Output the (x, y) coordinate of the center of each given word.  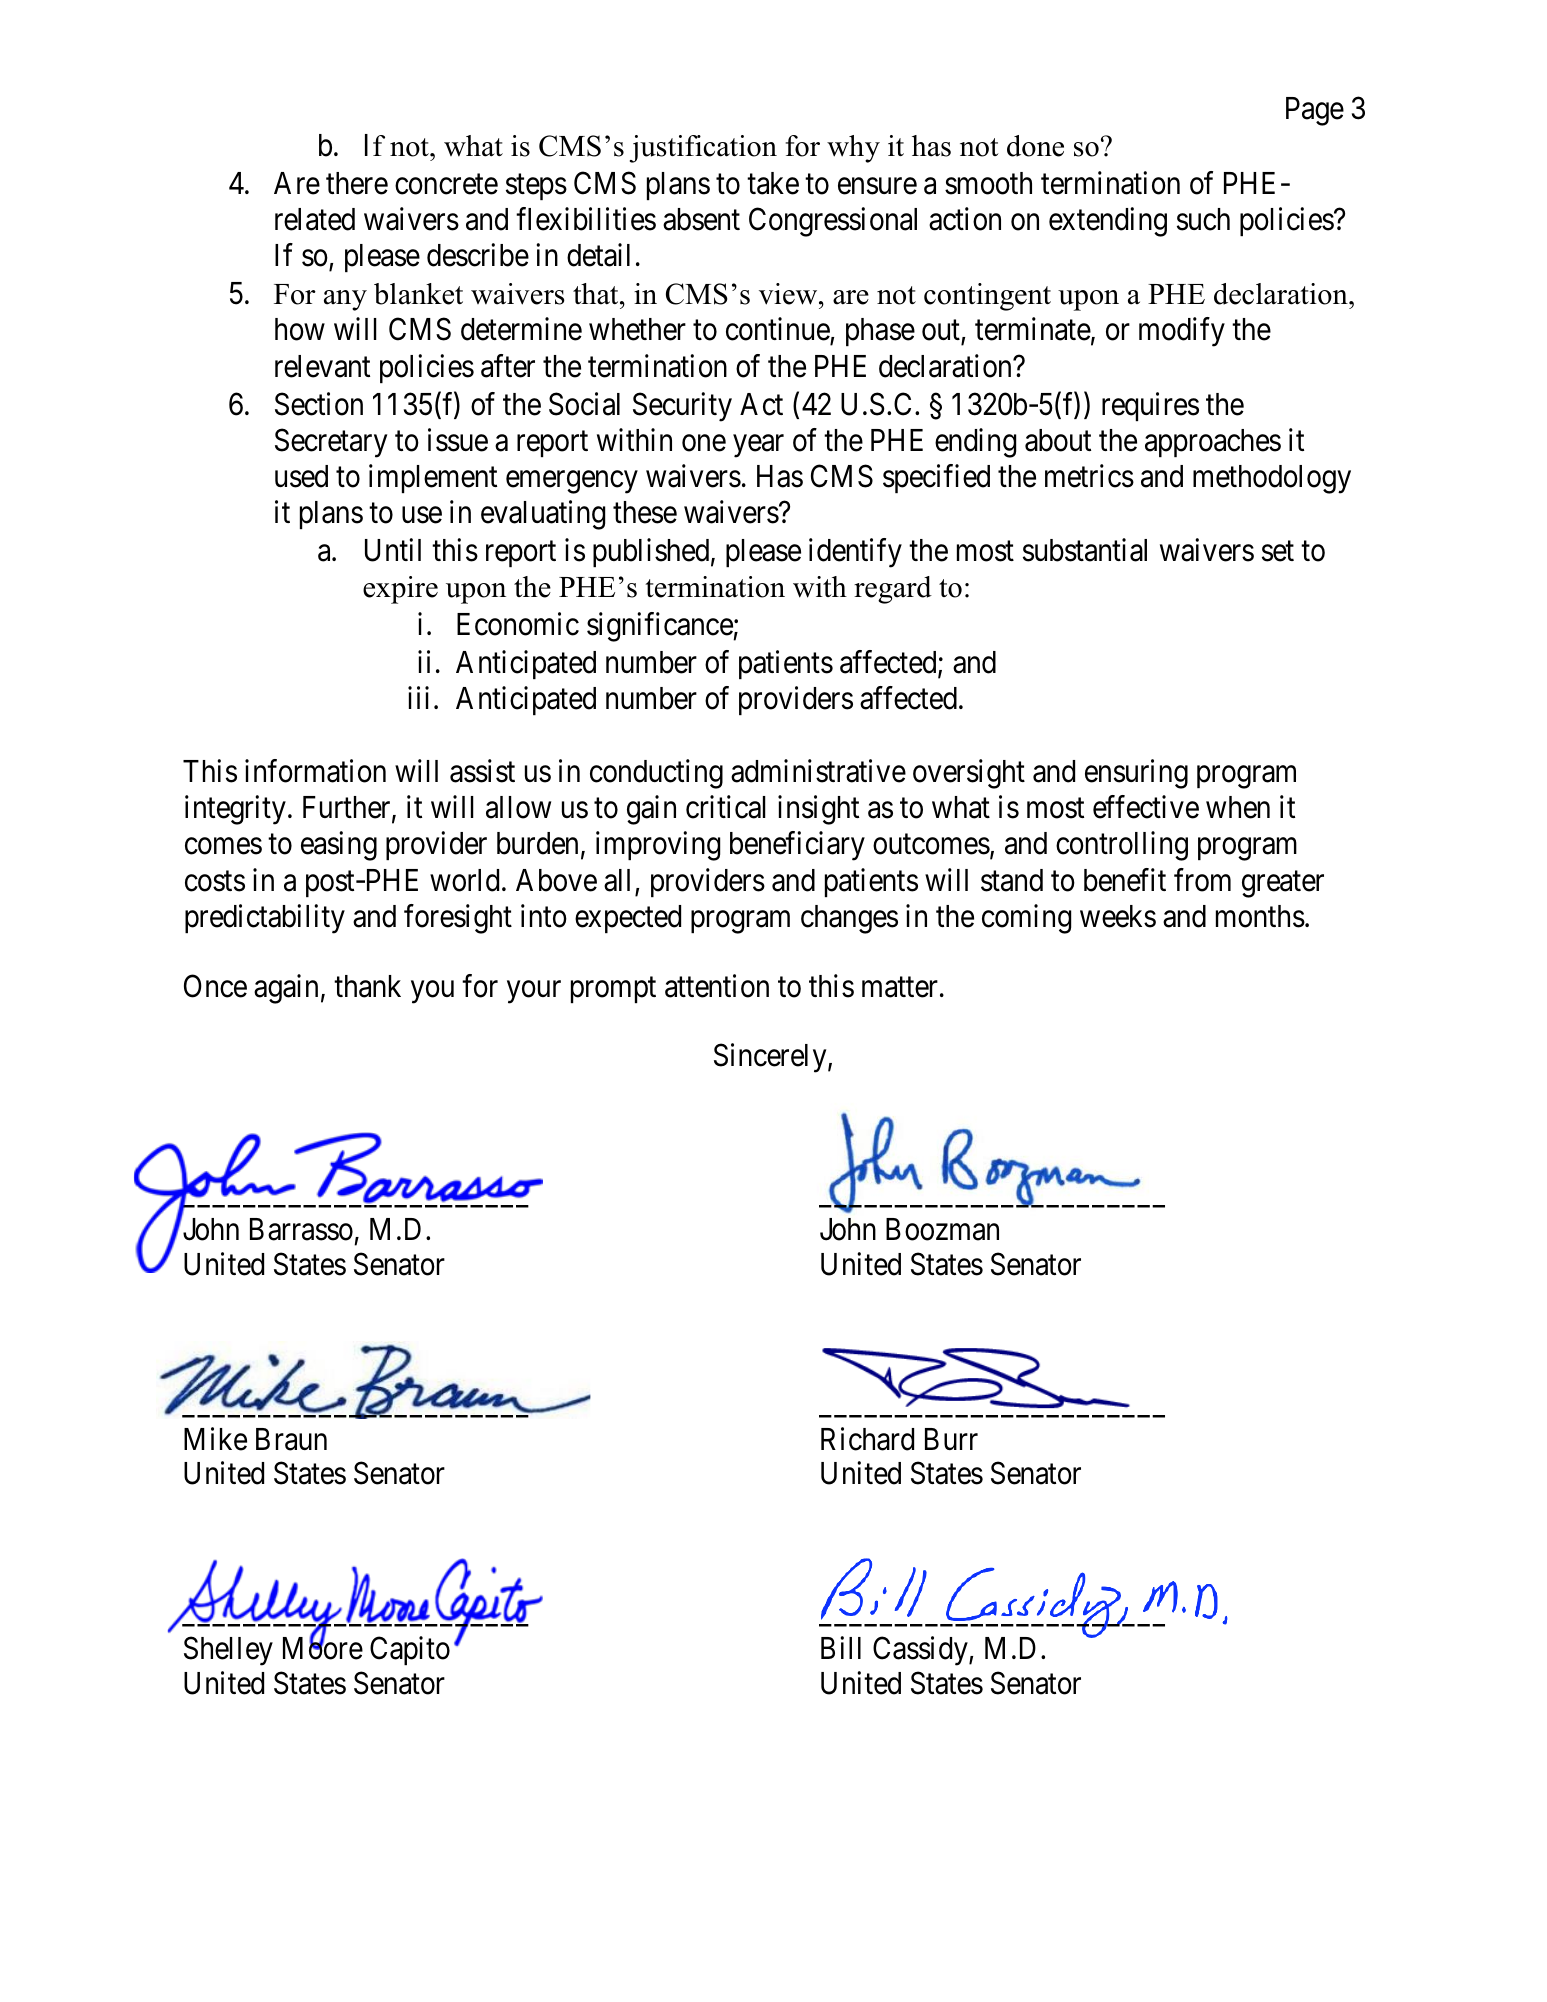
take (773, 183)
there (357, 183)
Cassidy (921, 1651)
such (1203, 219)
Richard (867, 1439)
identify (855, 553)
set (1278, 551)
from (1202, 880)
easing (339, 846)
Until (393, 550)
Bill (841, 1647)
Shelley (228, 1651)
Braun (291, 1439)
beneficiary (797, 846)
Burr (951, 1439)
